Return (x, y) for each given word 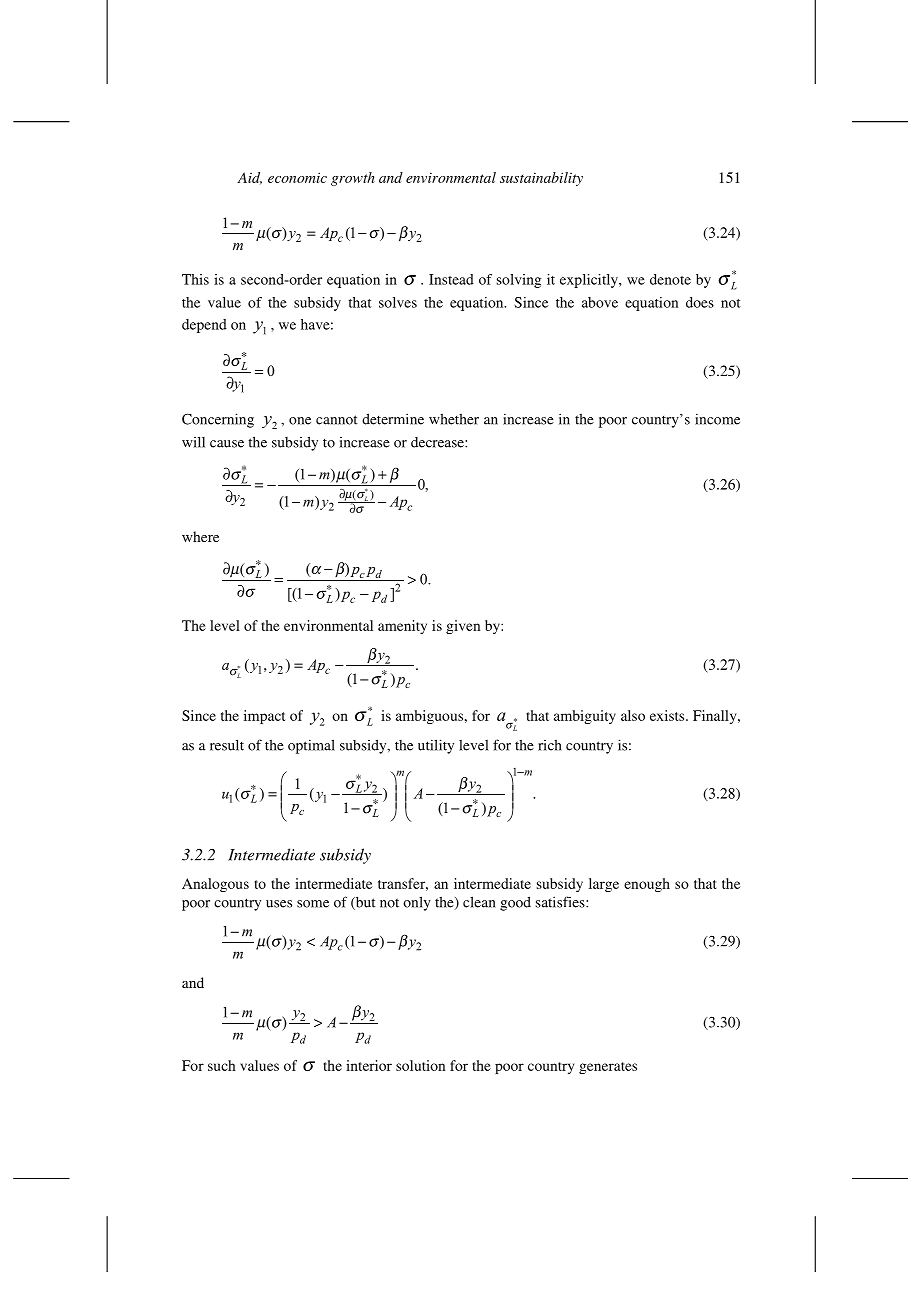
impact (264, 717)
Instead (451, 279)
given (463, 627)
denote (670, 279)
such (222, 1065)
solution (420, 1065)
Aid (249, 178)
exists (668, 715)
